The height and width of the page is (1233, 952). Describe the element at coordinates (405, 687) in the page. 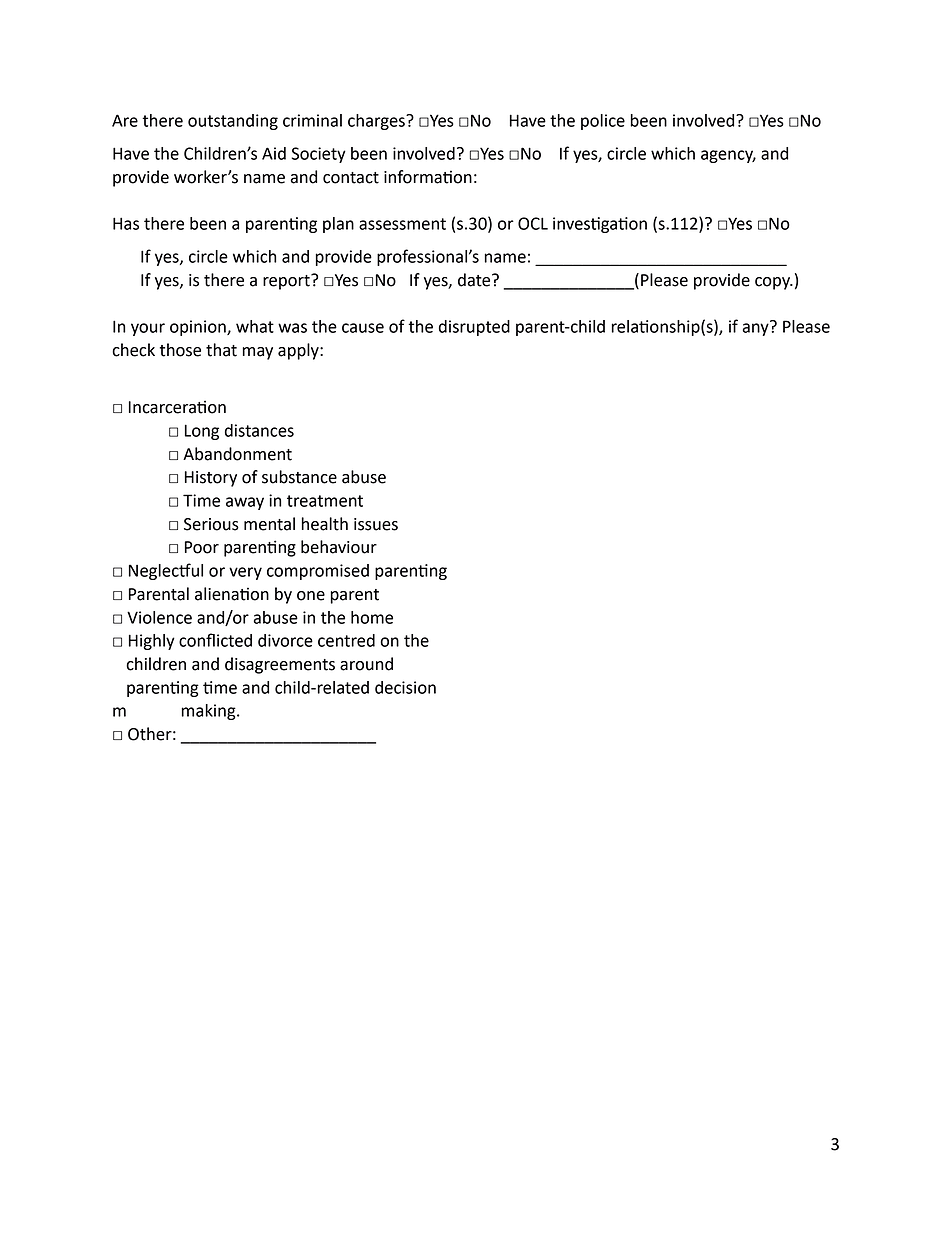

I see `decision` at that location.
